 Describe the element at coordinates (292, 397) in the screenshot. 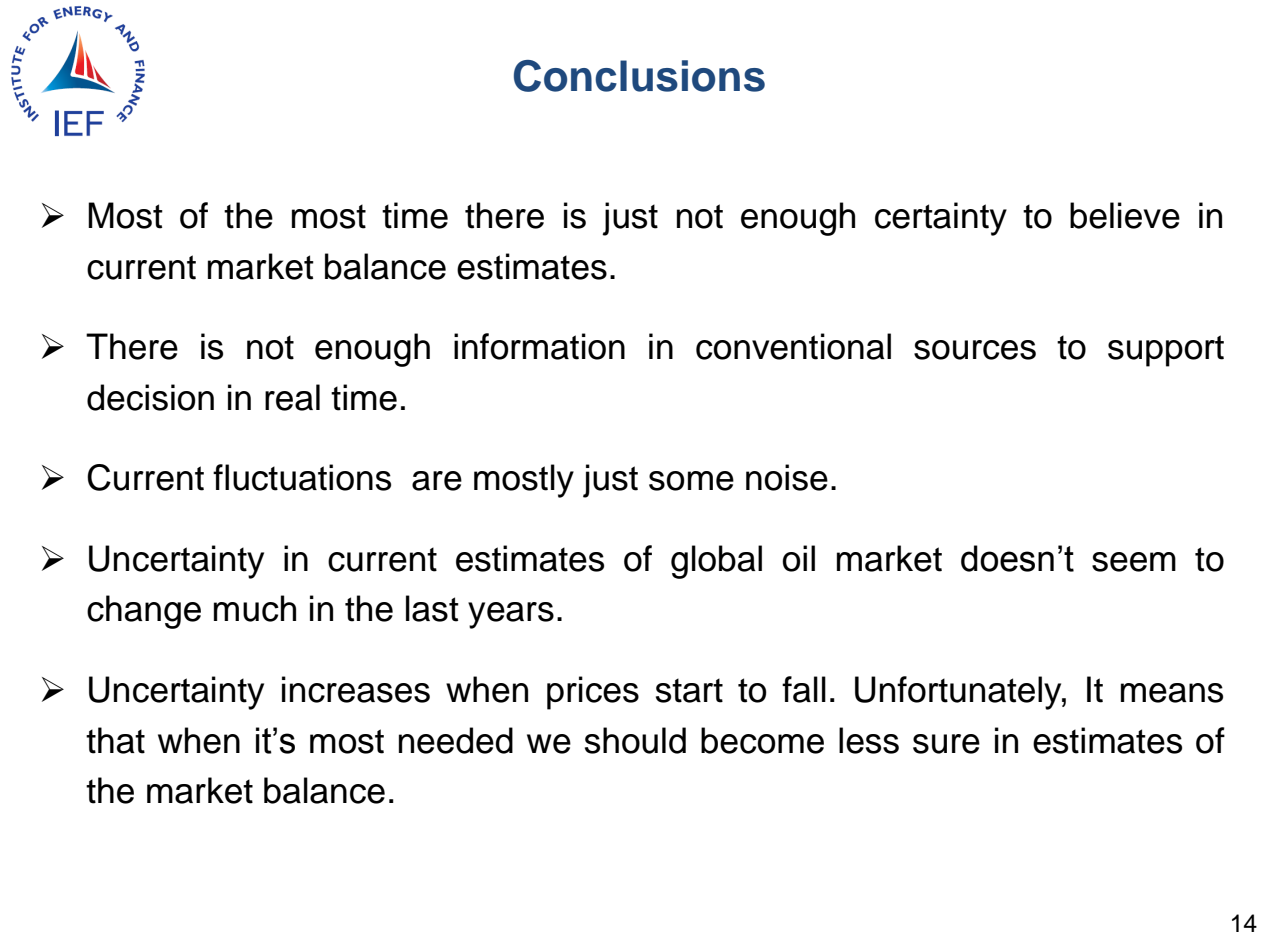

I see `real` at that location.
